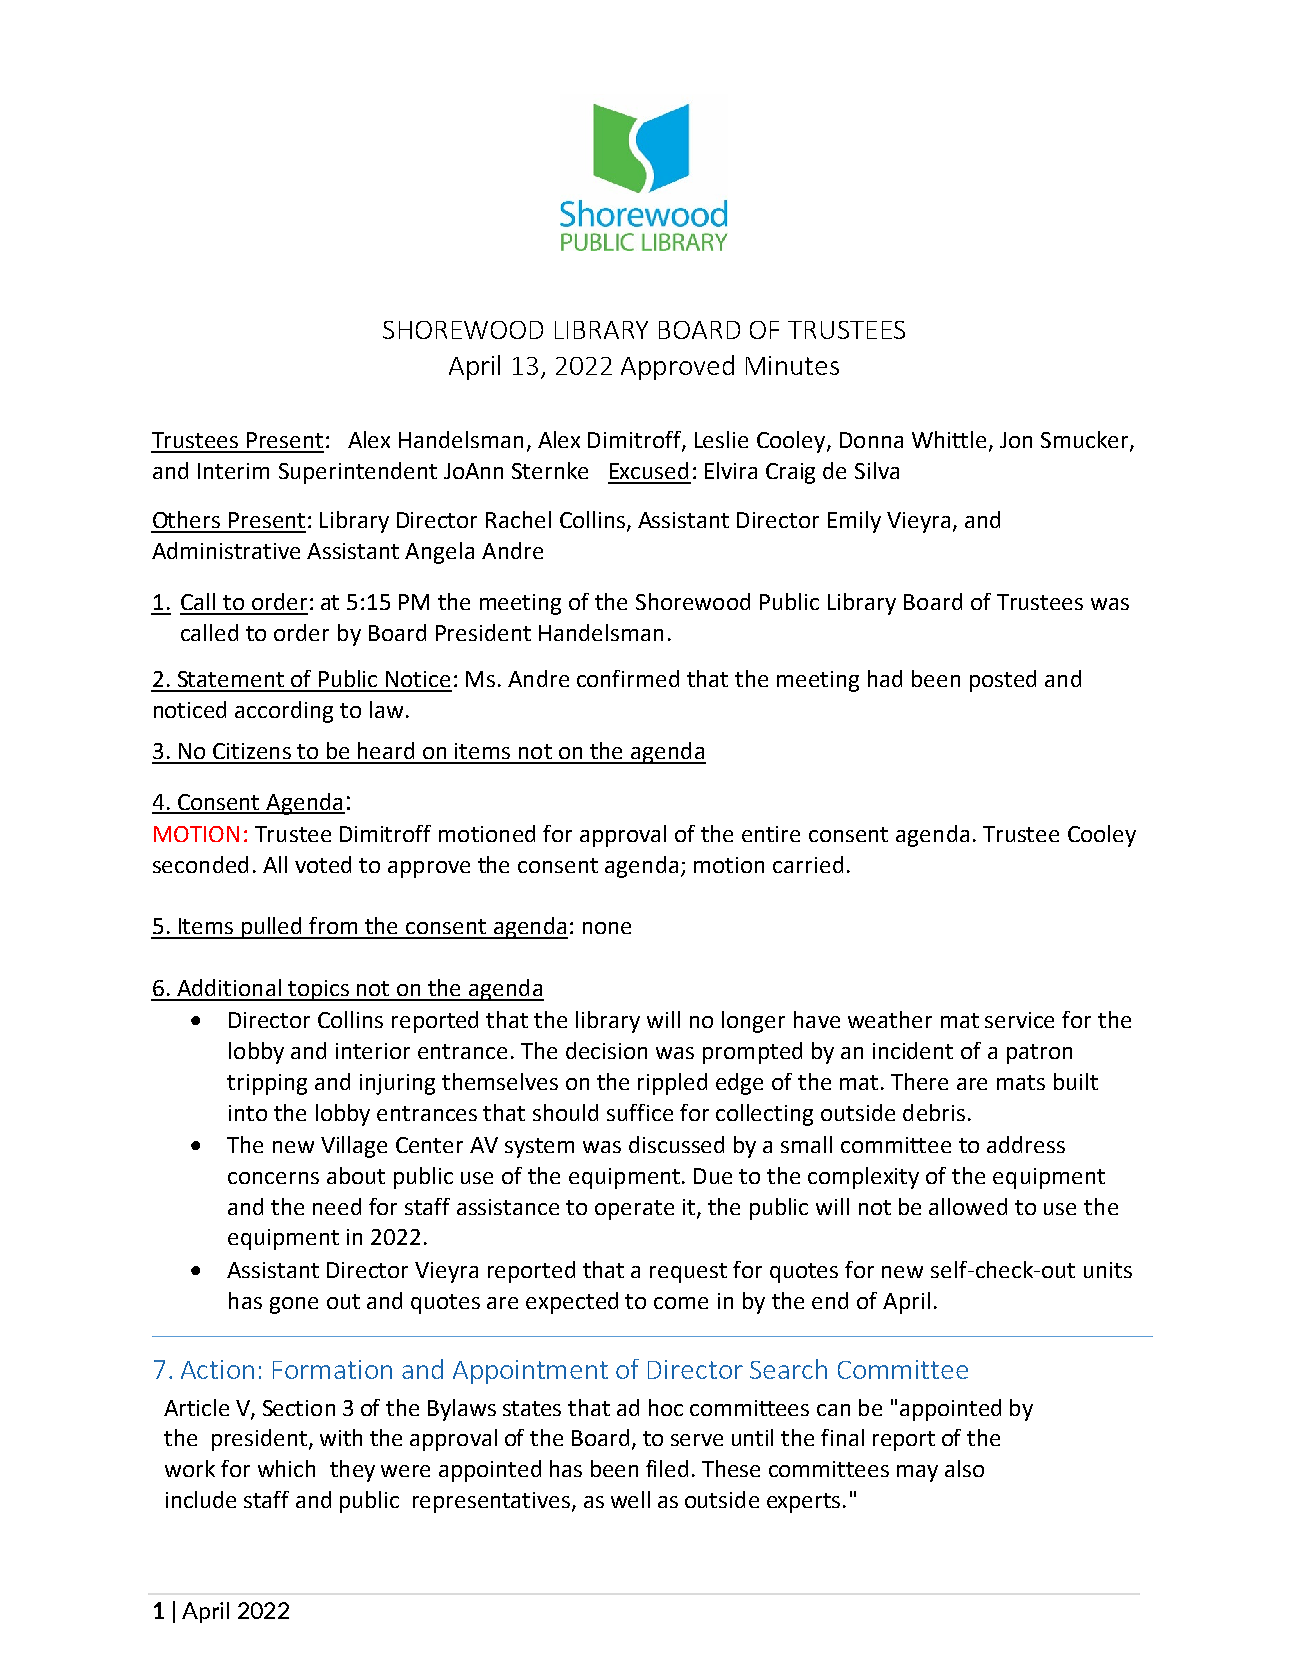 This document has height=1668, width=1289. I want to click on pulled, so click(272, 928).
